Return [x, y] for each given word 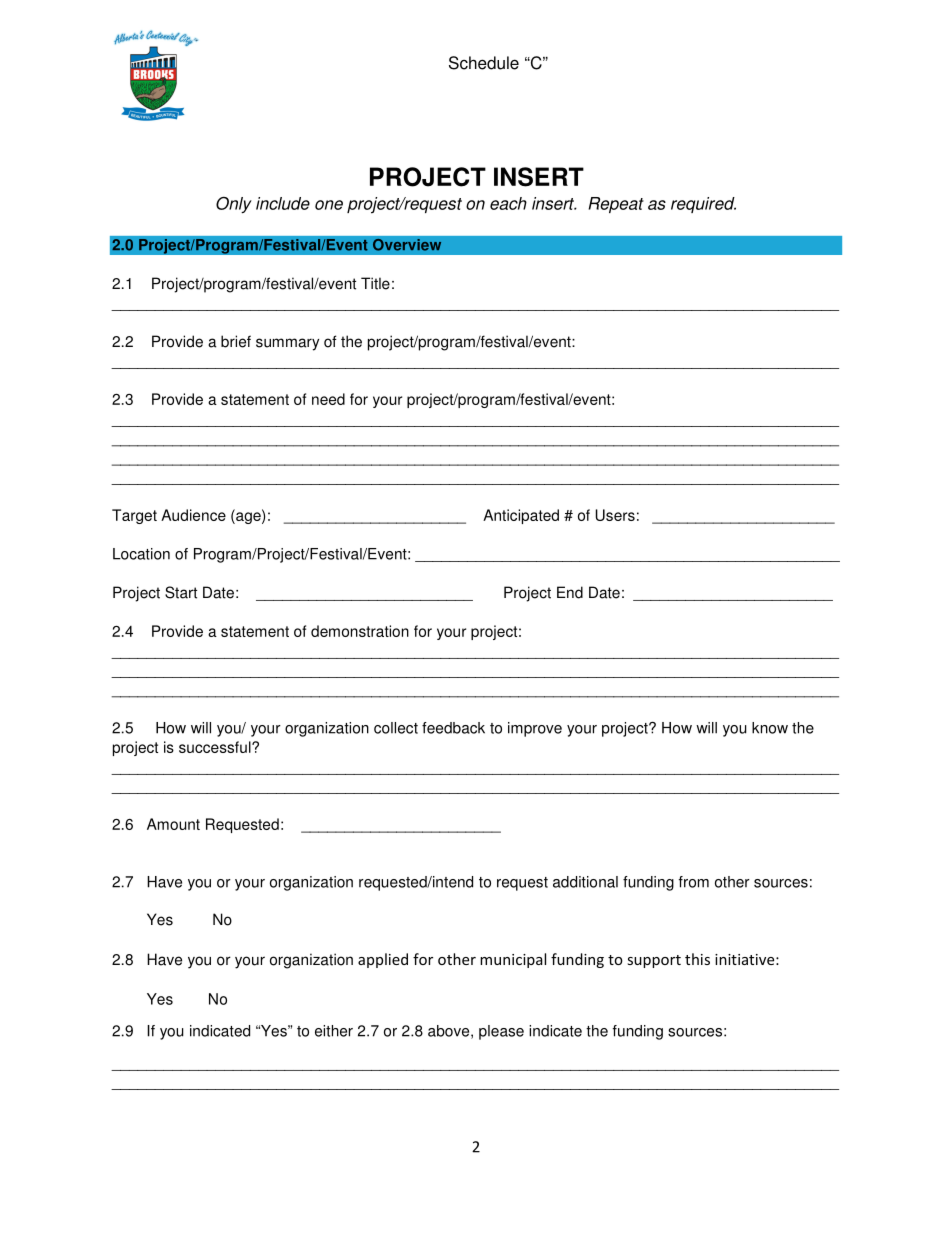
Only [234, 205]
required [703, 205]
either [334, 1031]
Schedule [484, 63]
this [697, 959]
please [501, 1032]
